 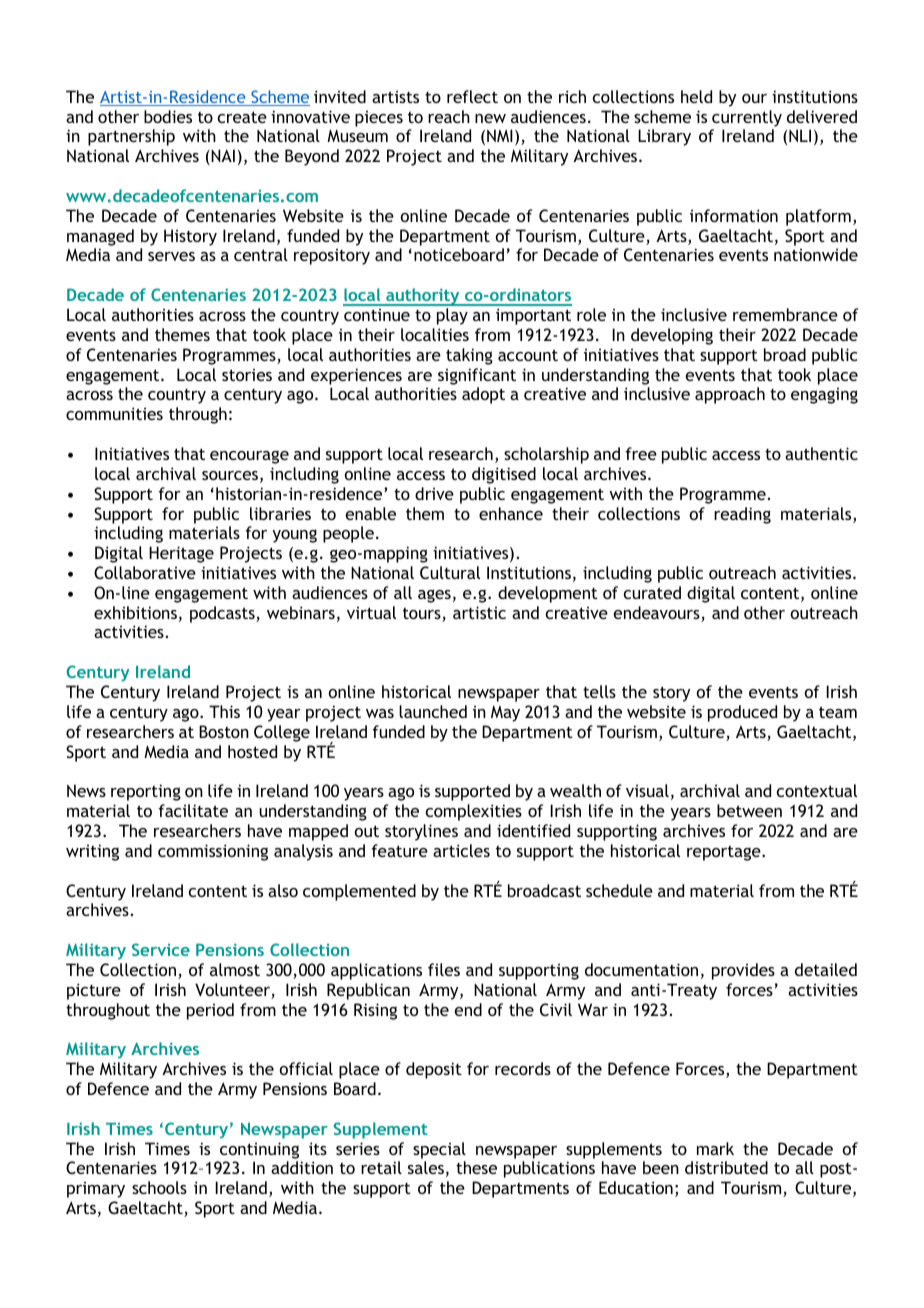 What do you see at coordinates (747, 118) in the document?
I see `currently` at bounding box center [747, 118].
